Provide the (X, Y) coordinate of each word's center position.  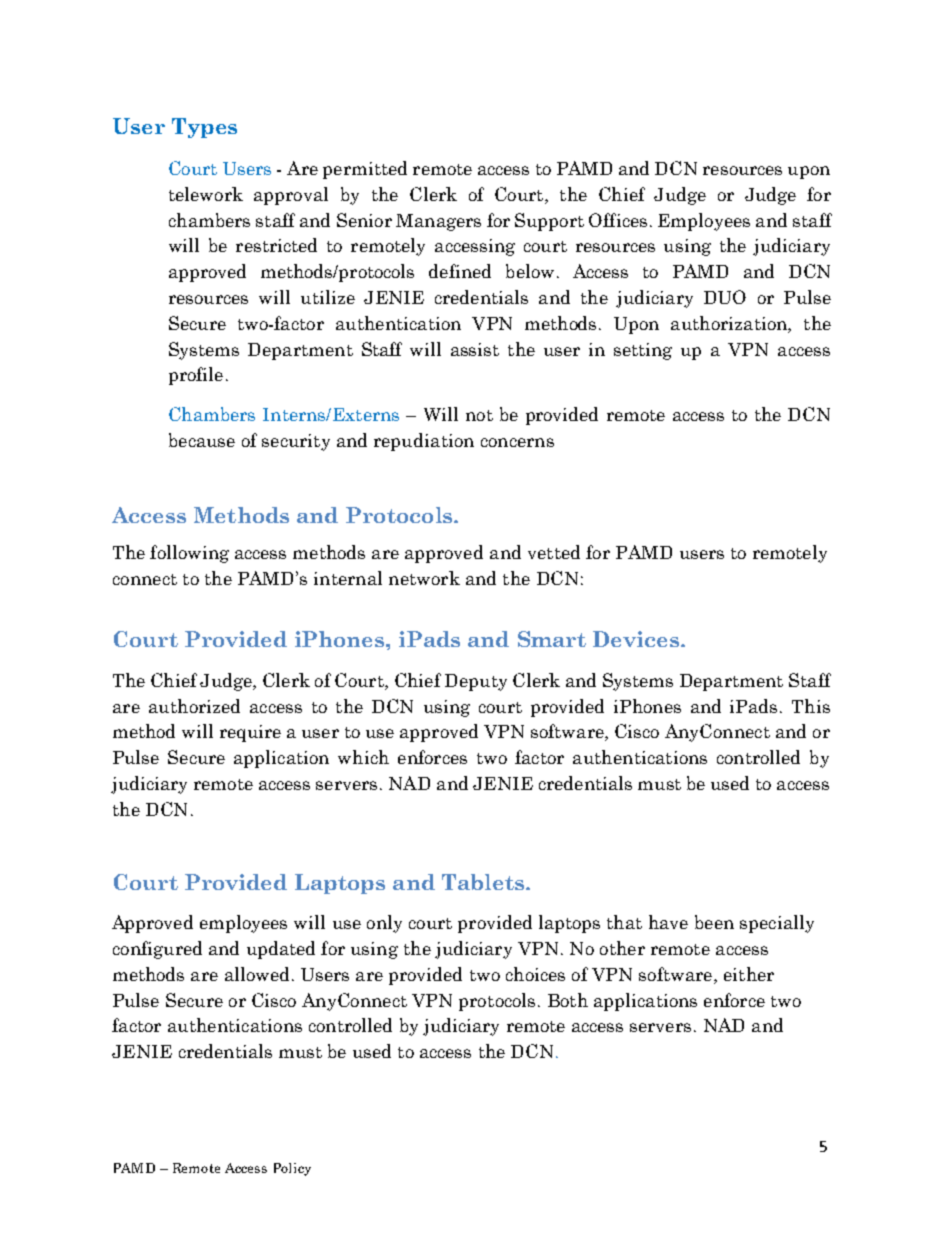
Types (204, 128)
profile (196, 376)
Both (568, 1000)
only (384, 924)
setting (643, 351)
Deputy (476, 682)
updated (281, 950)
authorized (194, 706)
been (714, 922)
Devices (636, 639)
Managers (438, 222)
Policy (292, 1169)
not (479, 415)
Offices (618, 220)
